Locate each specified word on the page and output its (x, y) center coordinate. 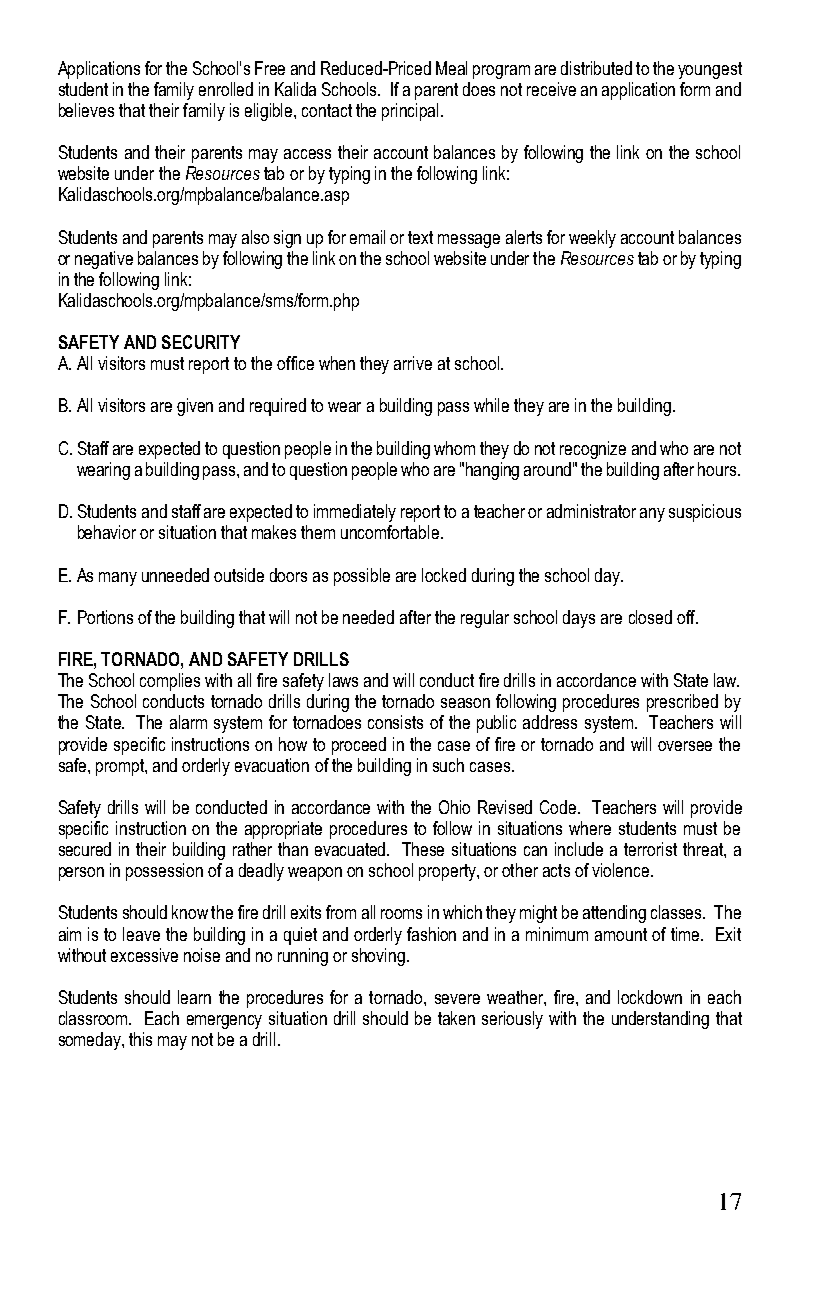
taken (456, 1018)
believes (86, 110)
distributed (596, 68)
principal (412, 112)
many (118, 579)
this (140, 1039)
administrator (591, 511)
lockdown (650, 997)
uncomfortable (390, 532)
